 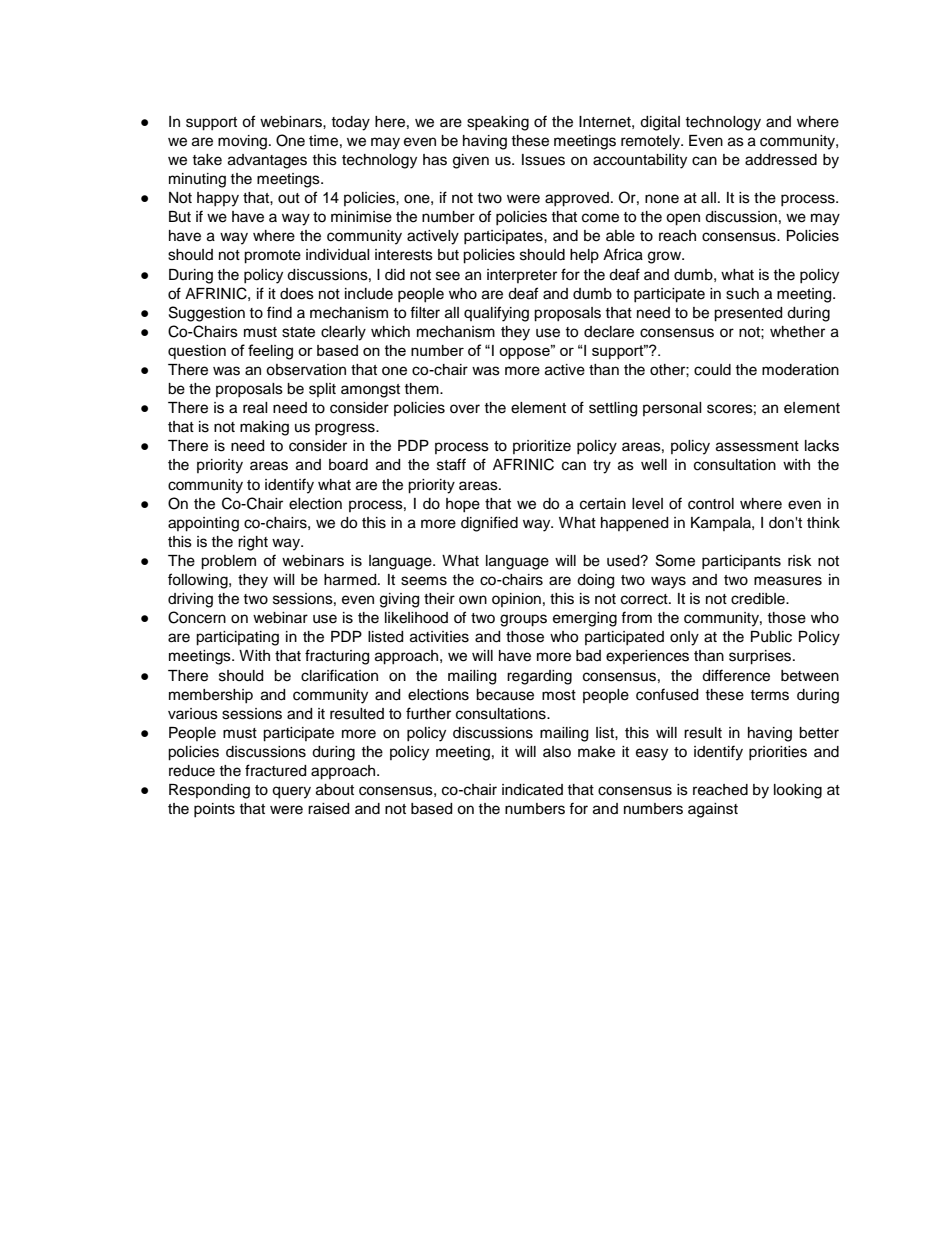 What do you see at coordinates (532, 790) in the page?
I see `indicated` at bounding box center [532, 790].
